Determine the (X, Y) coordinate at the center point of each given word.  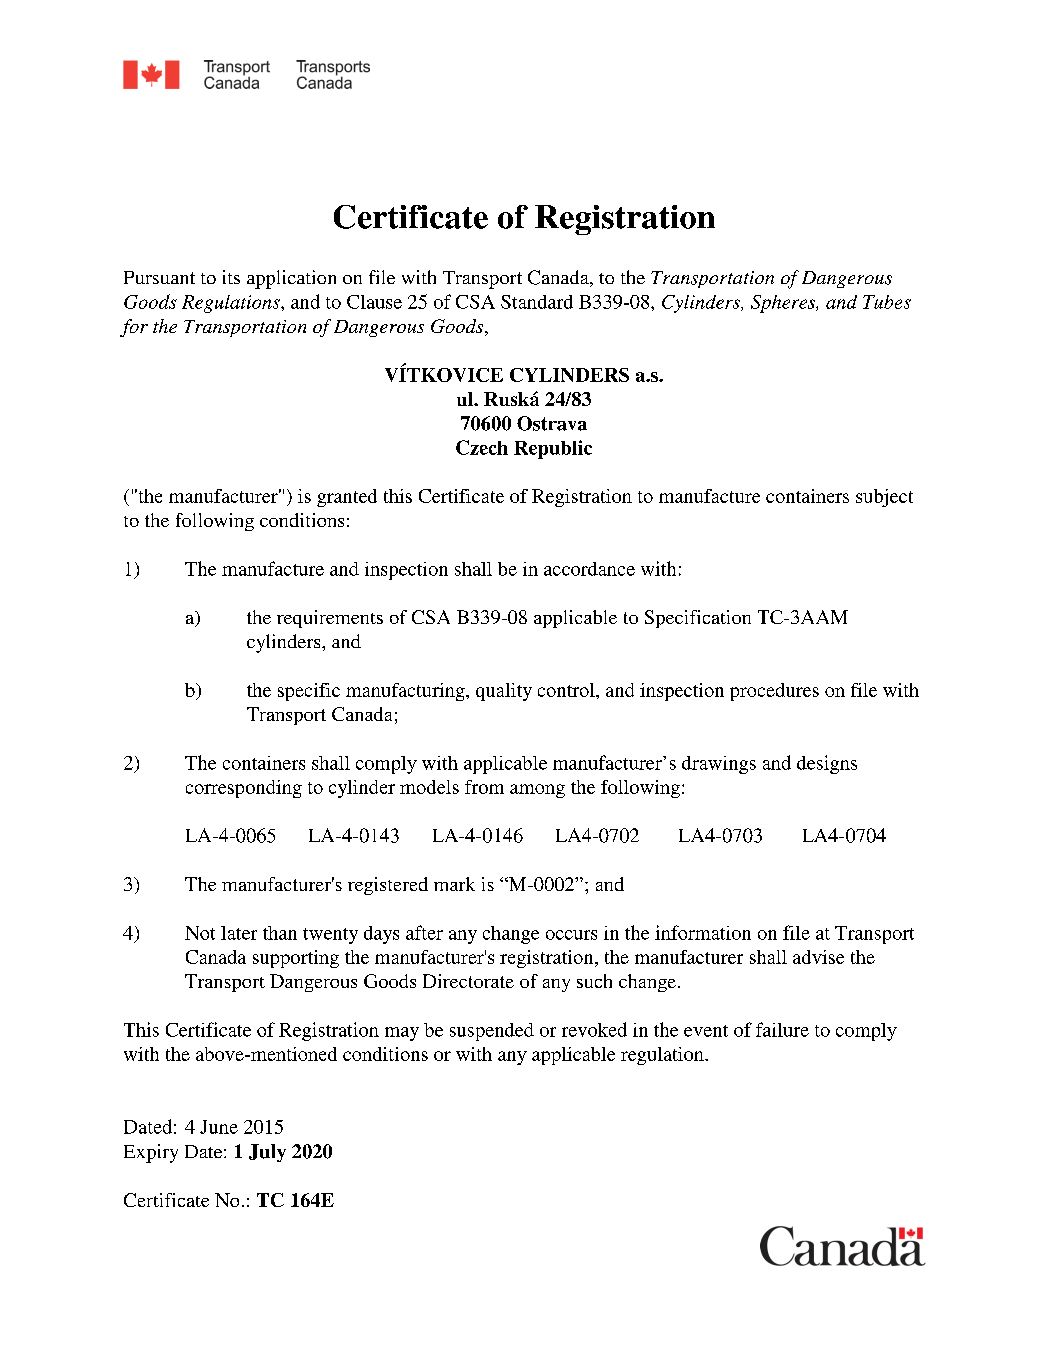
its (231, 277)
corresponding (244, 789)
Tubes (887, 302)
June (219, 1127)
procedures (774, 692)
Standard (537, 302)
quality (504, 692)
